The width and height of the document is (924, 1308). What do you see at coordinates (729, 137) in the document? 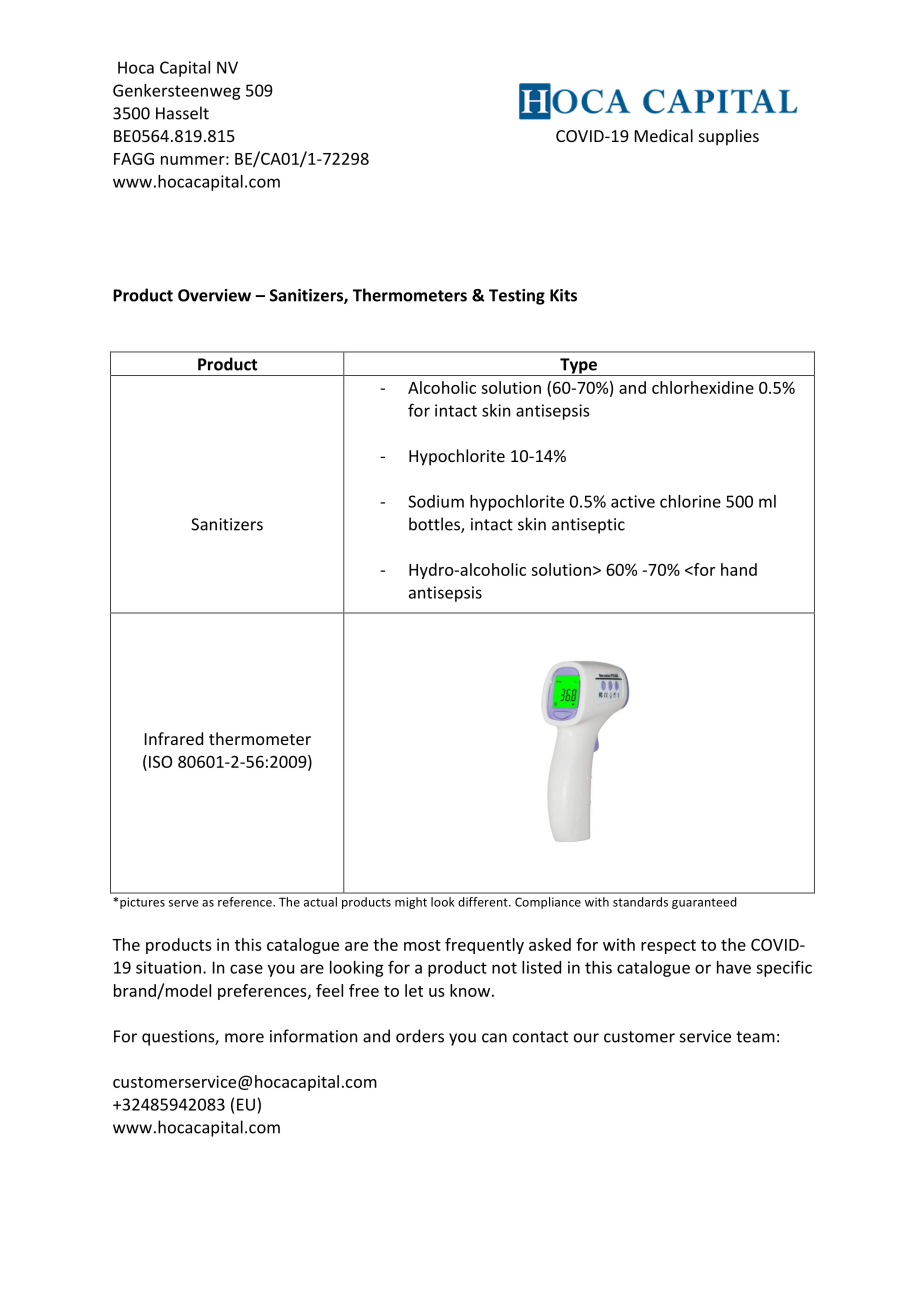
I see `supplies` at bounding box center [729, 137].
